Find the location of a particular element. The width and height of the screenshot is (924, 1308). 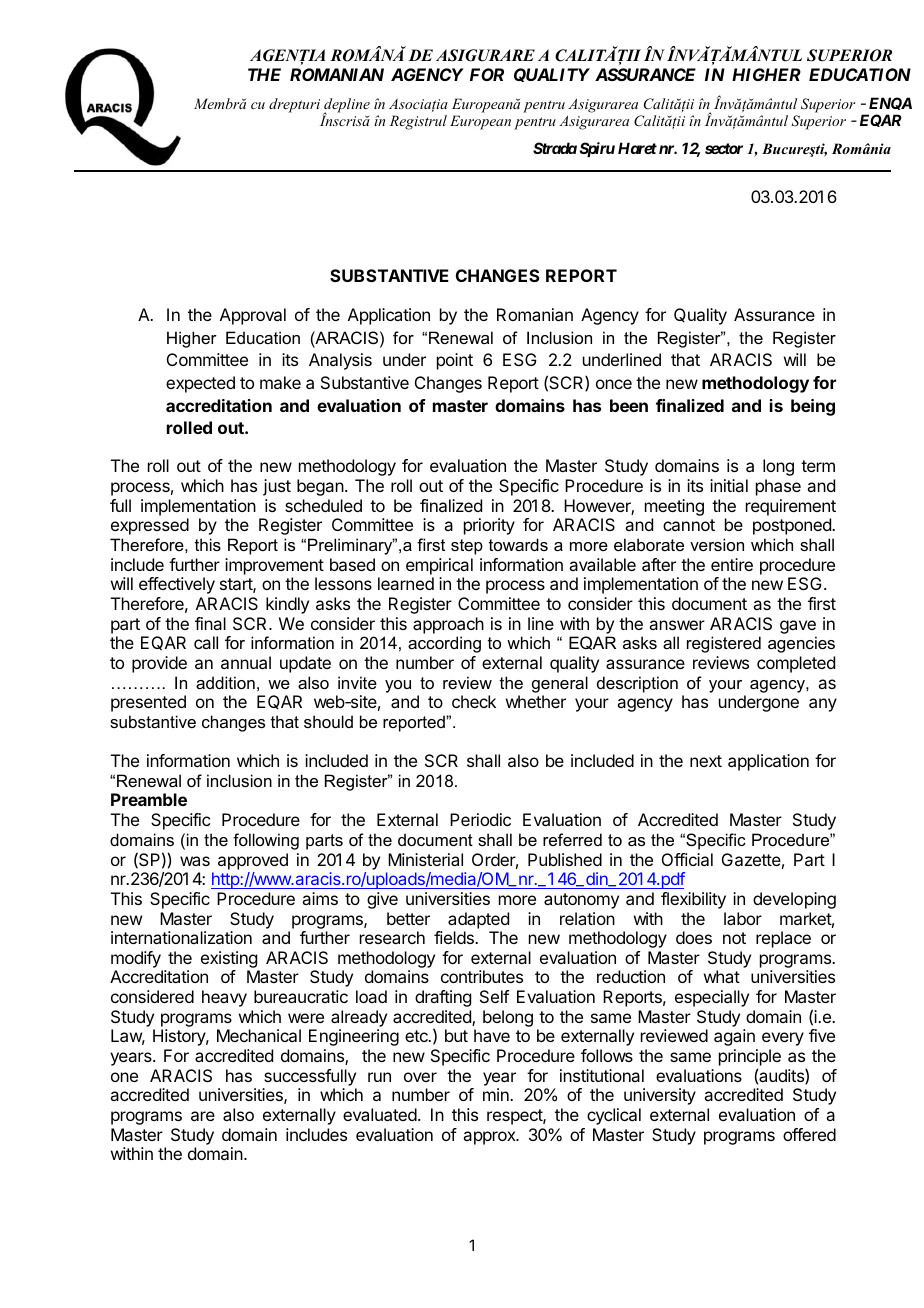

Approval is located at coordinates (253, 316).
